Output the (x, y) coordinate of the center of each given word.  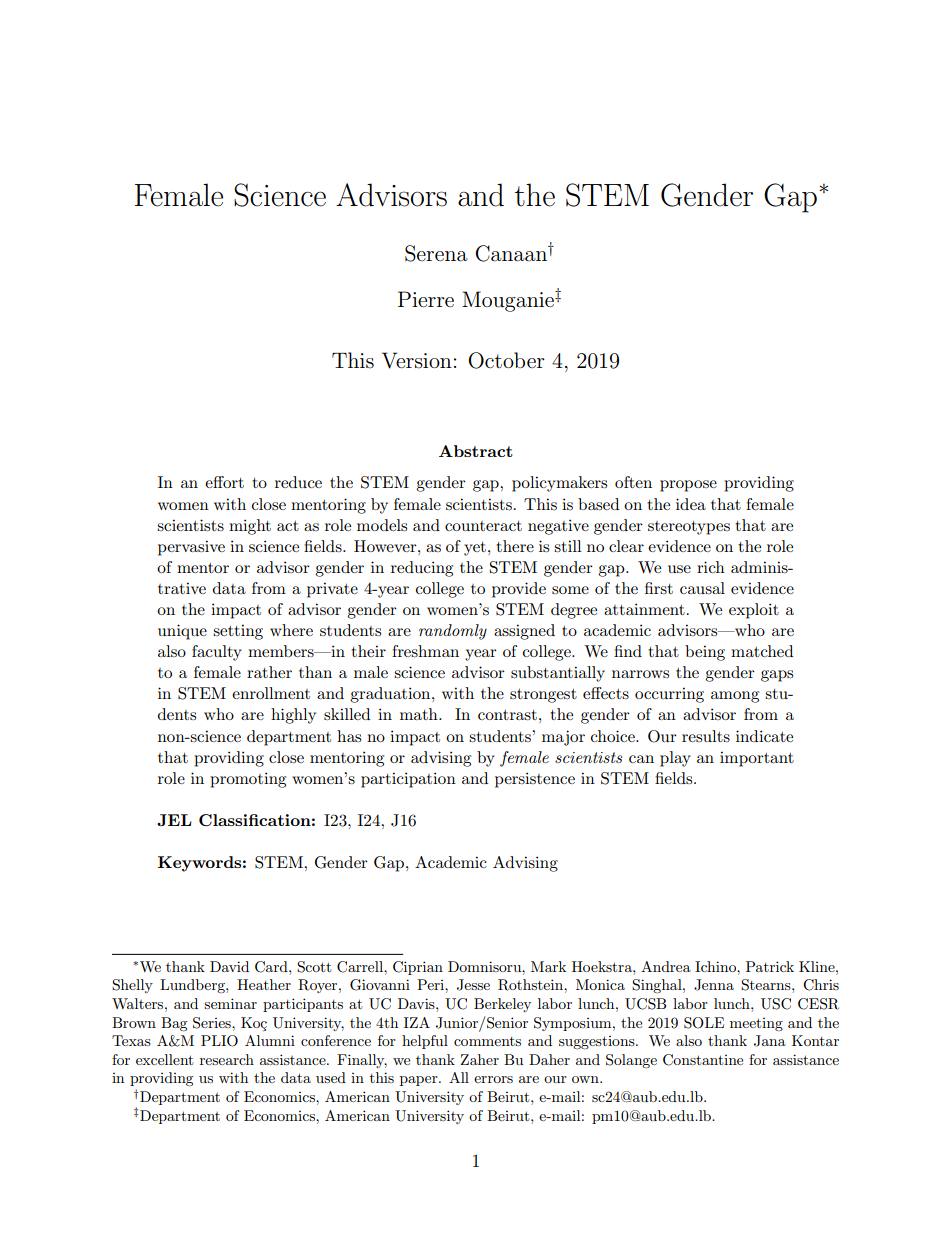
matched (762, 651)
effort (224, 482)
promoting (248, 780)
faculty (217, 653)
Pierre (426, 299)
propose (688, 486)
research (227, 1059)
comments (487, 1041)
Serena (436, 253)
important (757, 759)
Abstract (476, 451)
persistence (535, 780)
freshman (425, 651)
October (506, 360)
